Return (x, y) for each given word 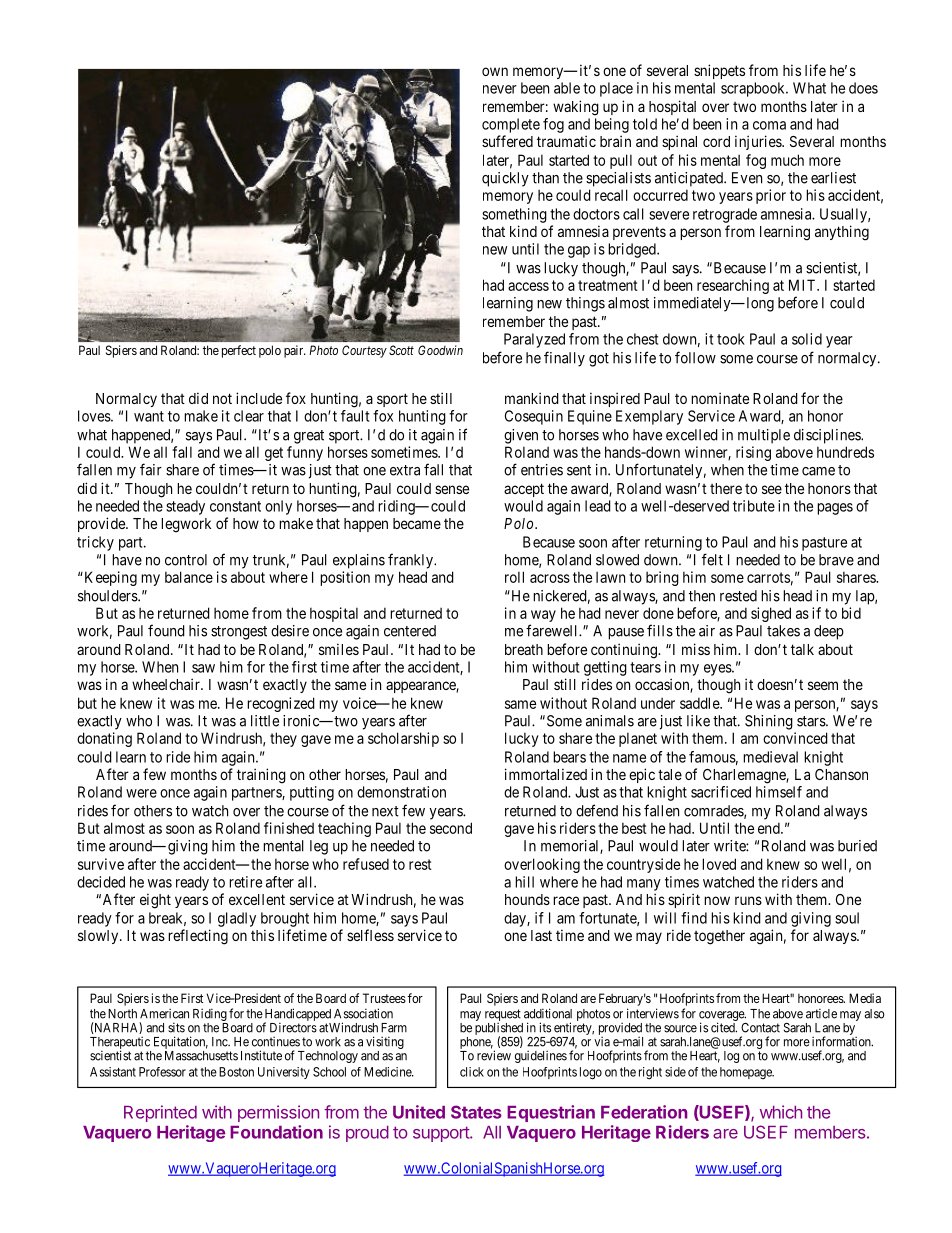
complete (511, 125)
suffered (507, 141)
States (476, 1112)
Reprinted (160, 1113)
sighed (771, 614)
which (781, 1112)
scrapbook (754, 89)
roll (514, 577)
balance (189, 577)
